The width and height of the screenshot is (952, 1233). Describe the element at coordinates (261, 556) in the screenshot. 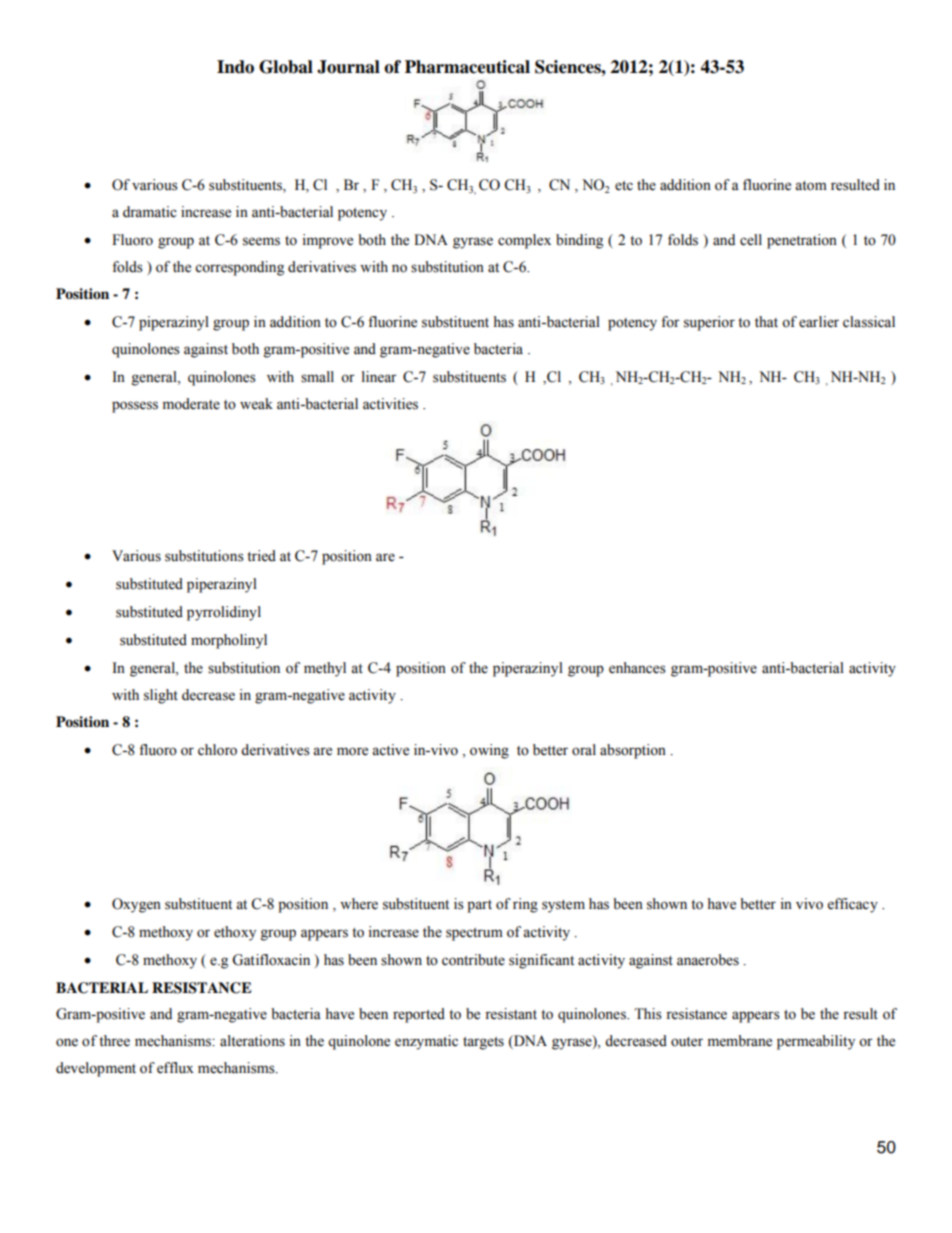

I see `tried` at that location.
